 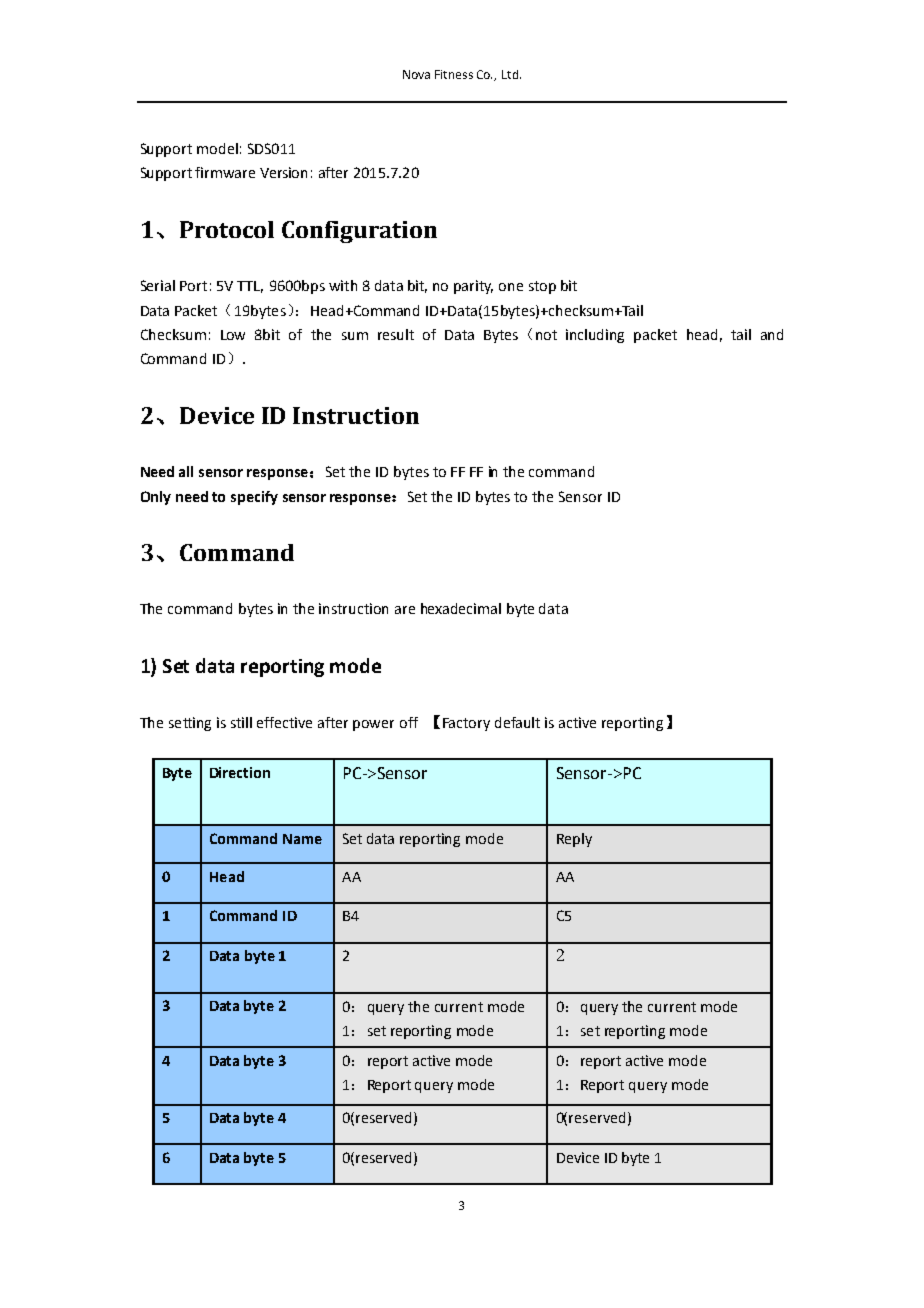 I want to click on specify, so click(x=254, y=498).
